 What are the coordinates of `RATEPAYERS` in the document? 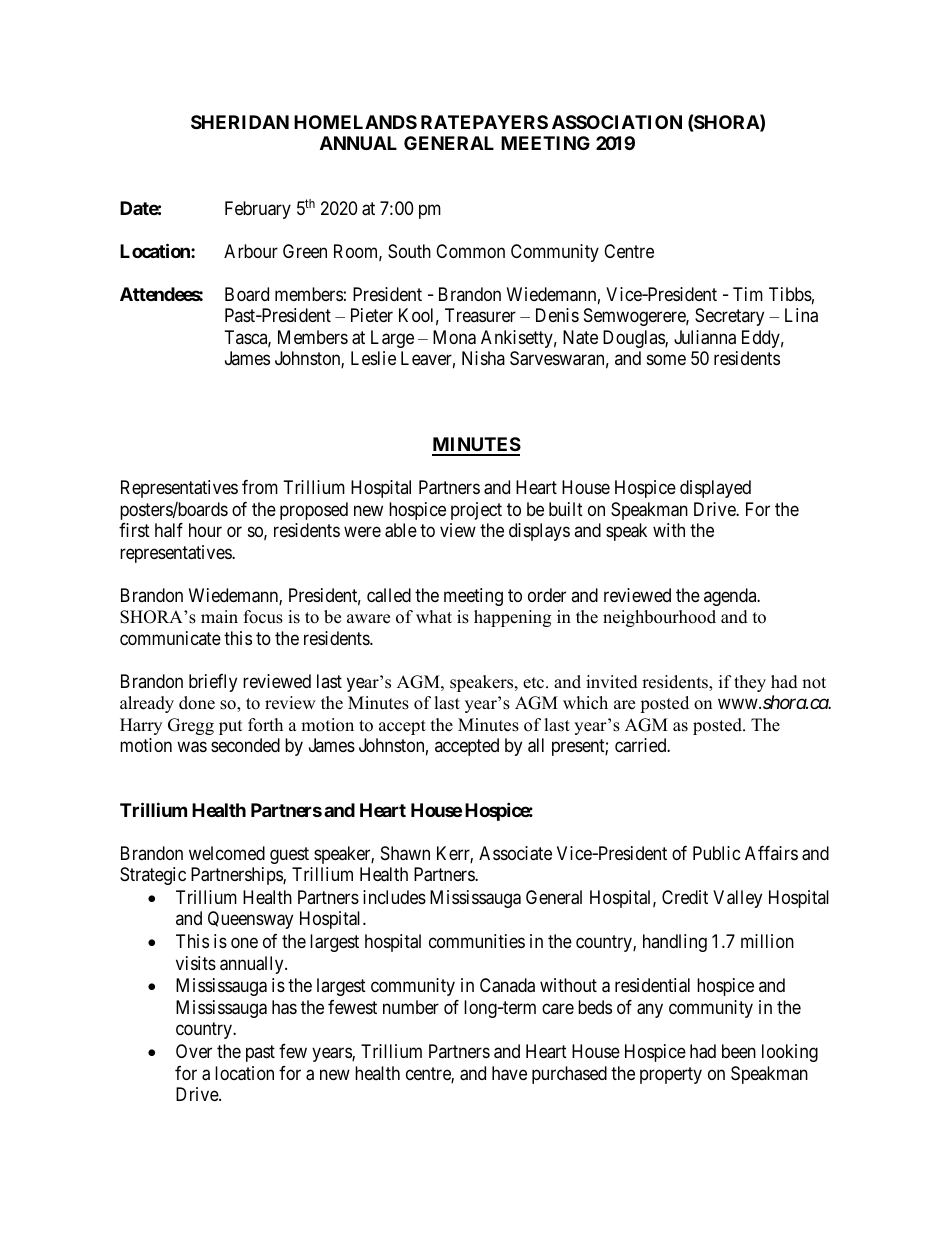 It's located at (484, 122).
